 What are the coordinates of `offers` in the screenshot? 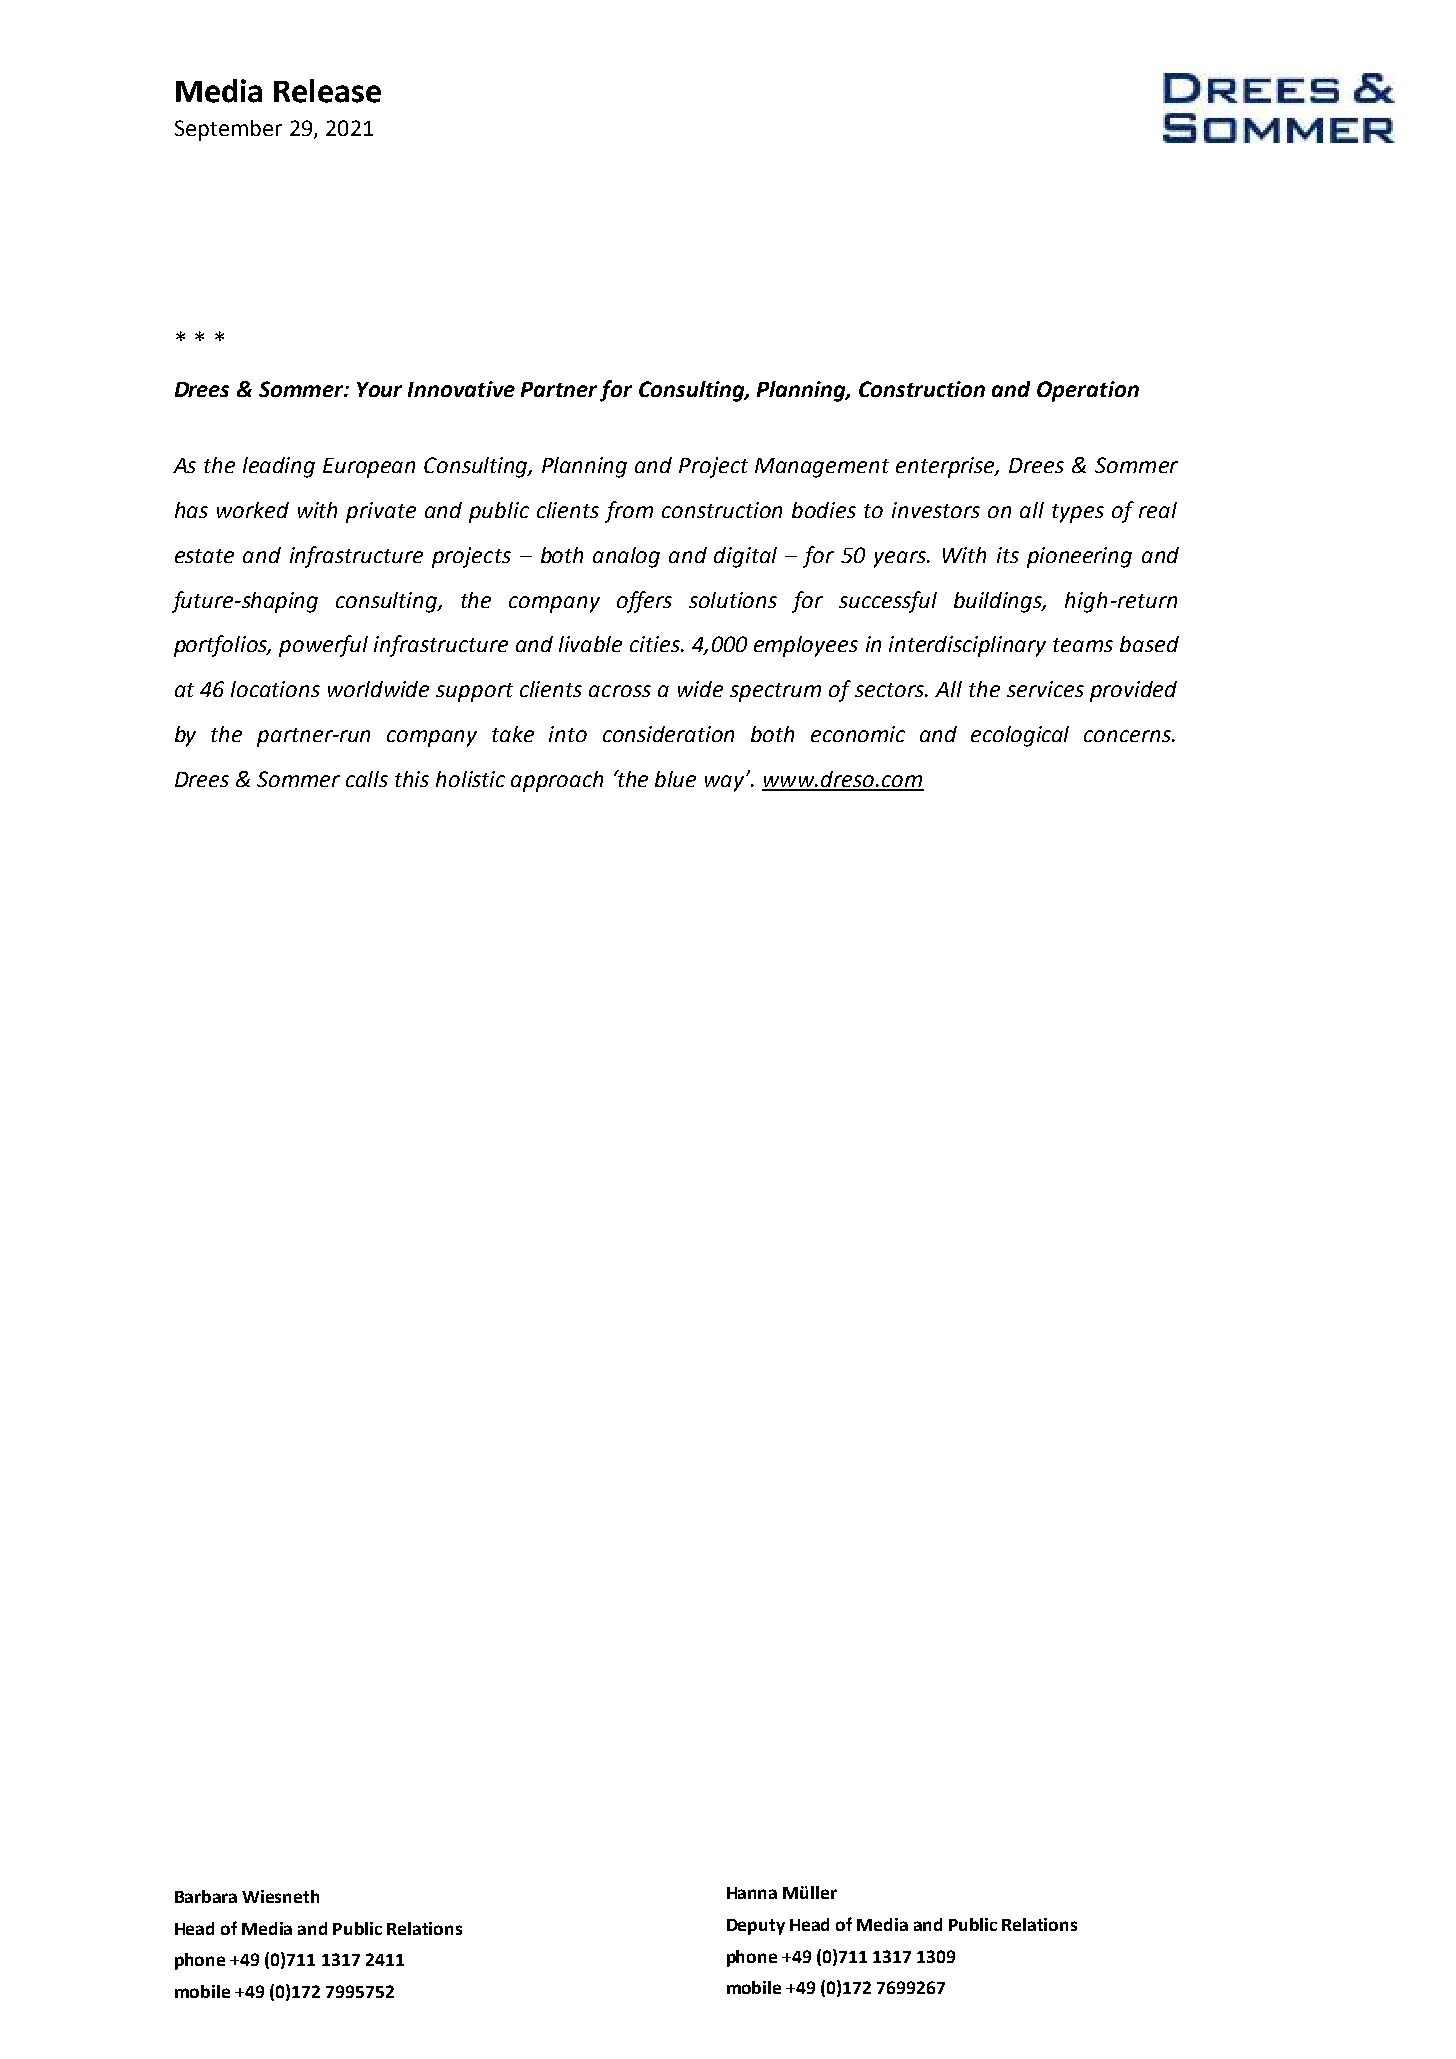 It's located at (644, 602).
